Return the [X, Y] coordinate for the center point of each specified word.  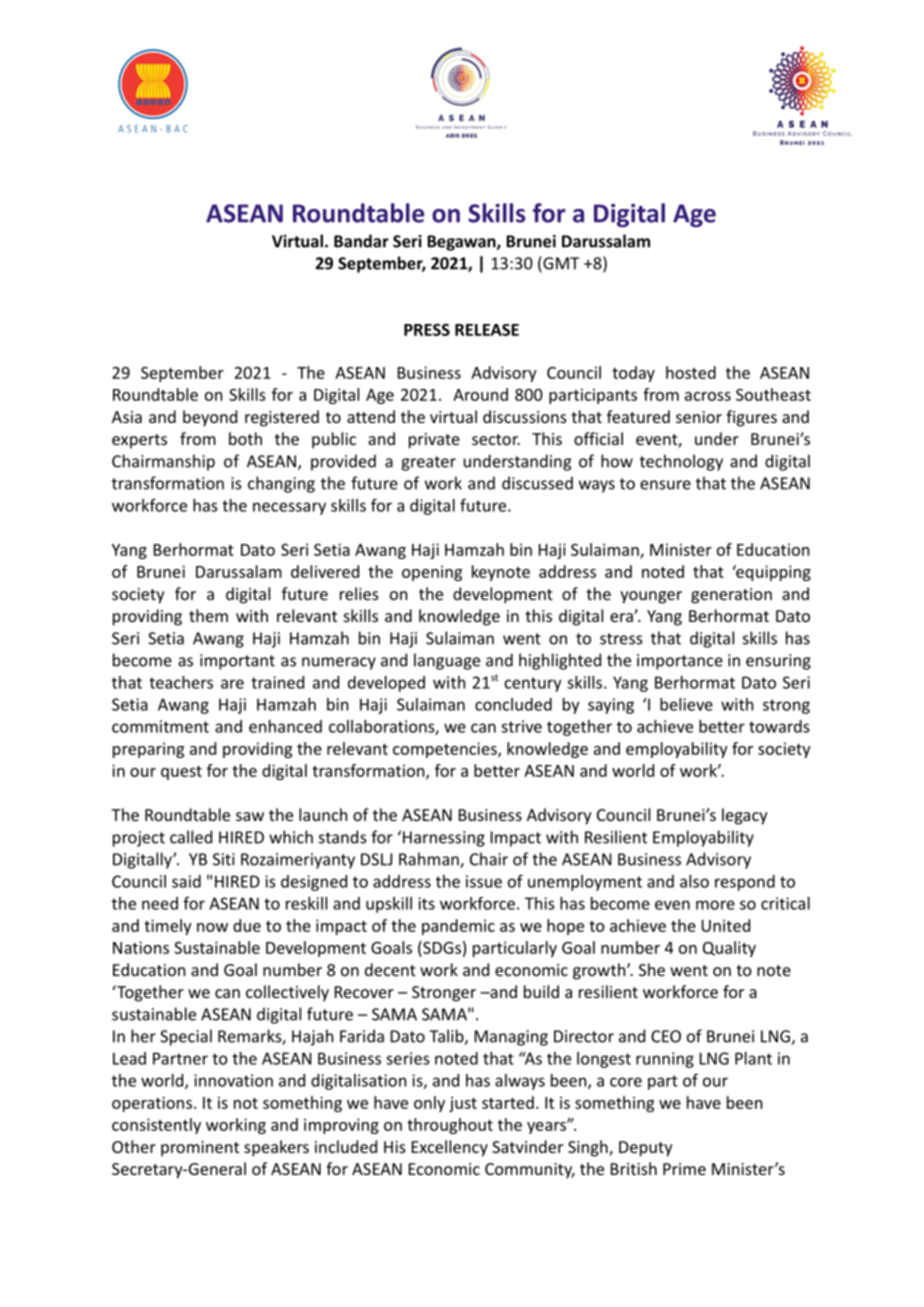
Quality [729, 949]
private [434, 441]
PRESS [427, 329]
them [208, 615]
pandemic [458, 927]
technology [681, 462]
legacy [745, 816]
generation [731, 596]
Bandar [361, 241]
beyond [210, 418]
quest [181, 773]
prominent [200, 1149]
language [447, 661]
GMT [560, 264]
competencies [446, 750]
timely [168, 927]
